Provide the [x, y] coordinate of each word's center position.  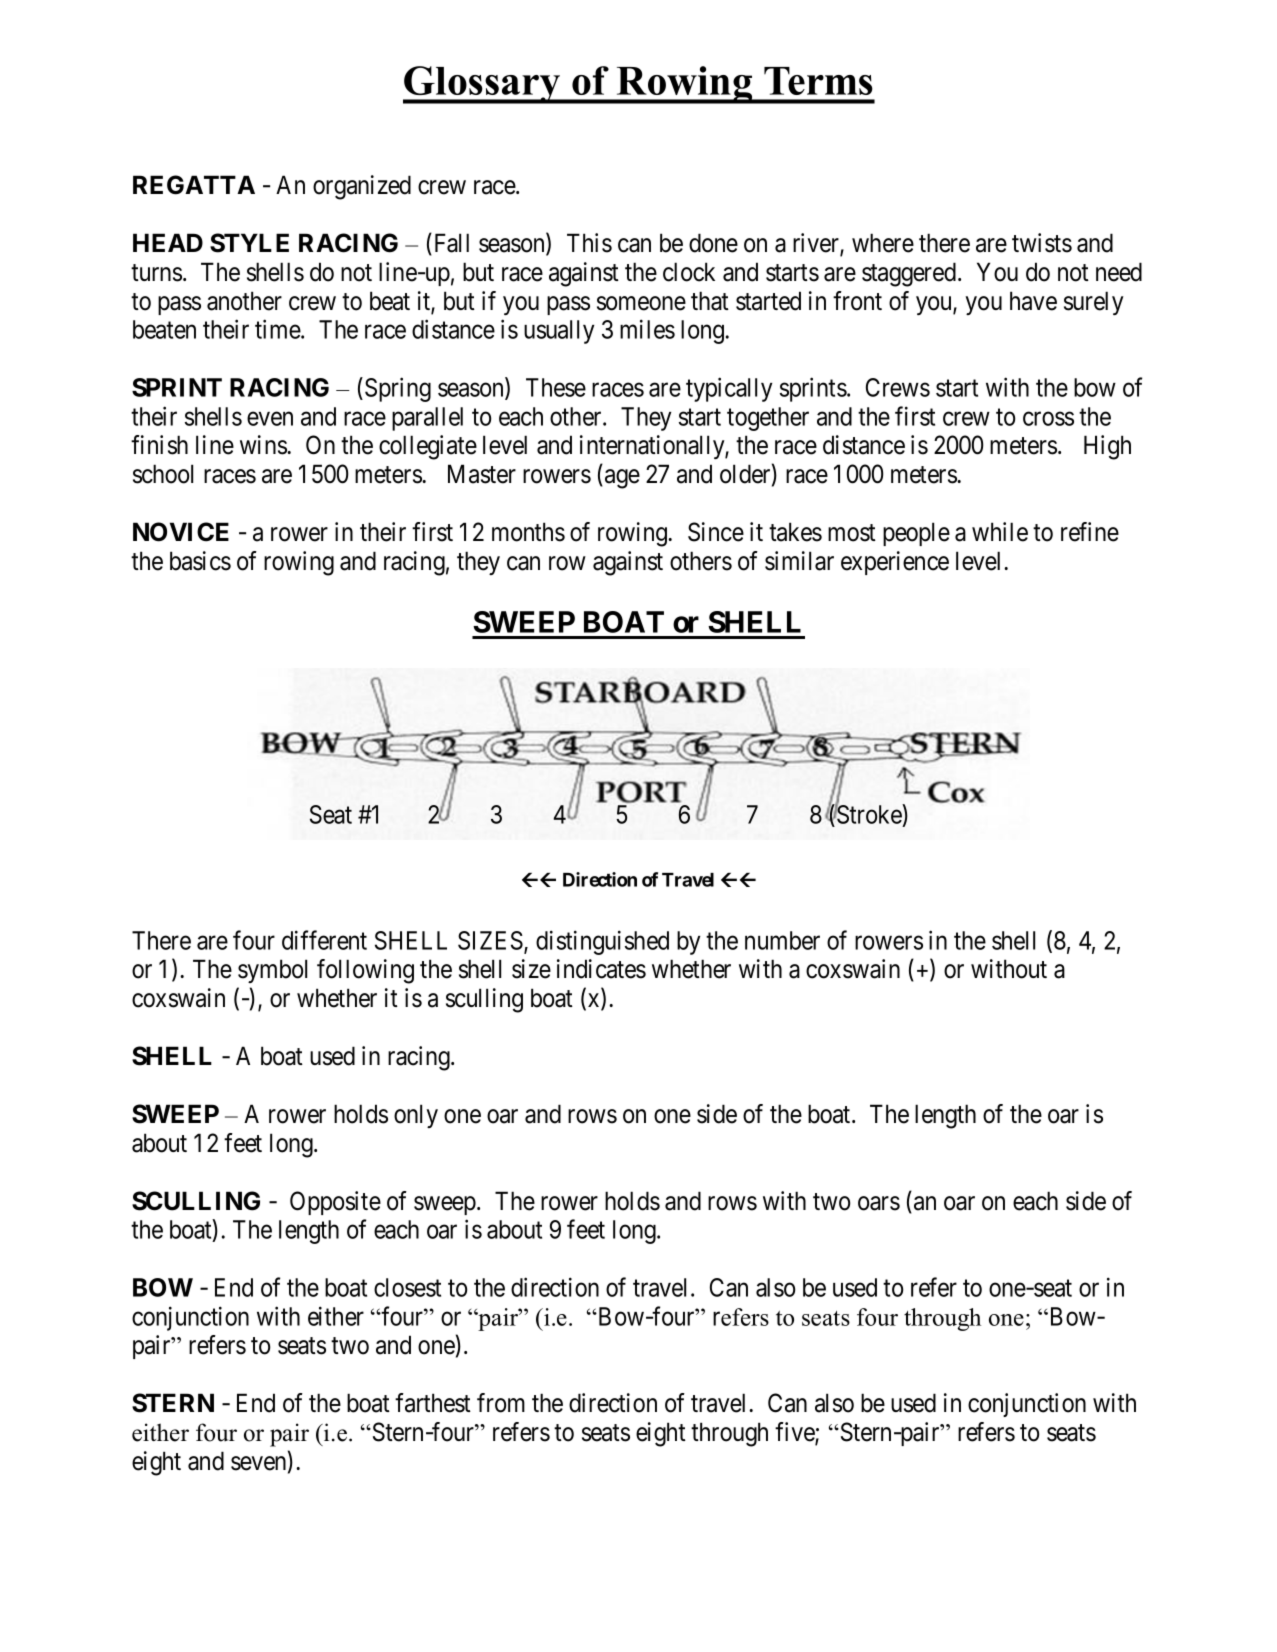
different [324, 940]
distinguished [602, 942]
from [501, 1403]
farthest [433, 1403]
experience [895, 563]
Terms [818, 81]
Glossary [483, 85]
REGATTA [194, 185]
